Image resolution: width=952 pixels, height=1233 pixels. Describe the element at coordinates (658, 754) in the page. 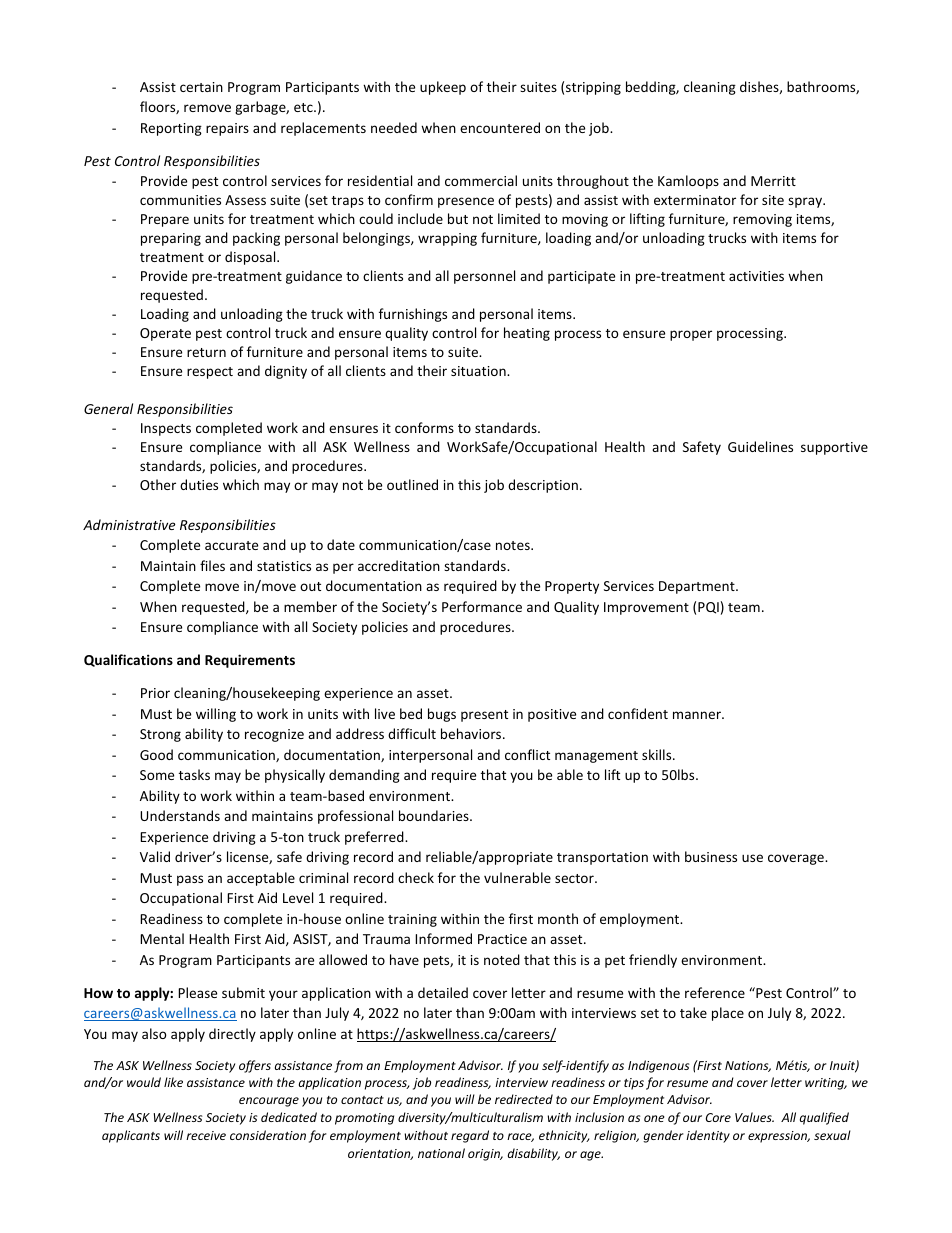

I see `skills` at that location.
